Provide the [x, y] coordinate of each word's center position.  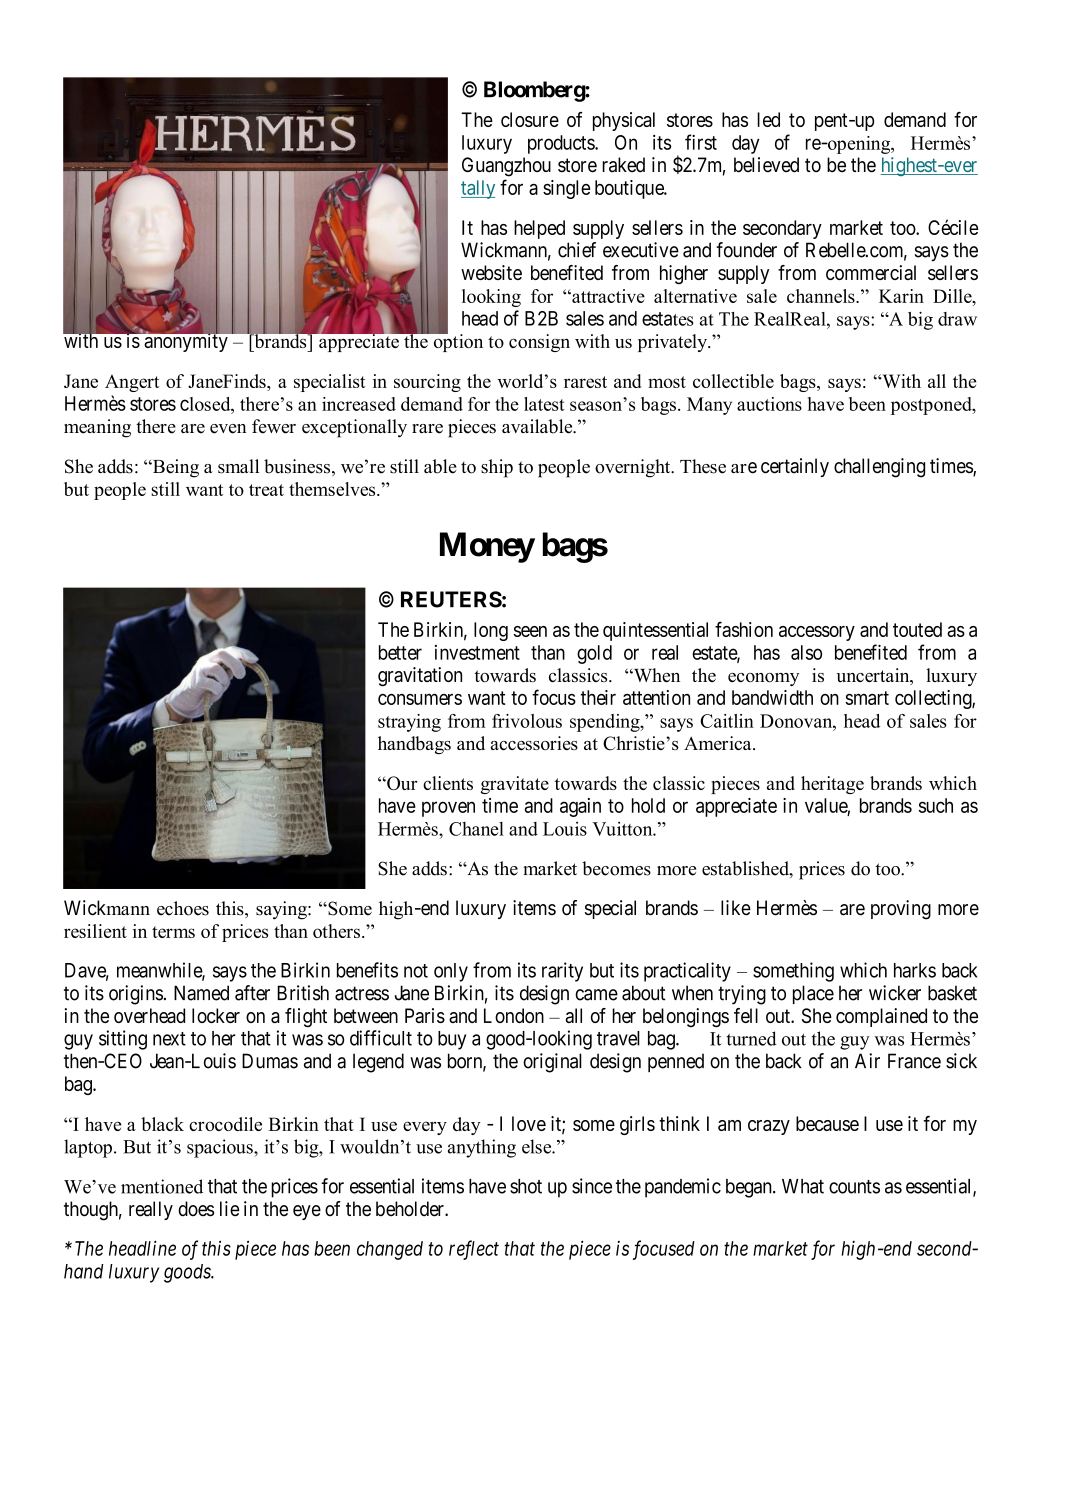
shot [526, 1186]
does [196, 1209]
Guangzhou [506, 167]
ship [497, 468]
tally [478, 189]
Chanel [476, 829]
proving [901, 910]
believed [766, 165]
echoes [183, 908]
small [238, 466]
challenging [879, 468]
